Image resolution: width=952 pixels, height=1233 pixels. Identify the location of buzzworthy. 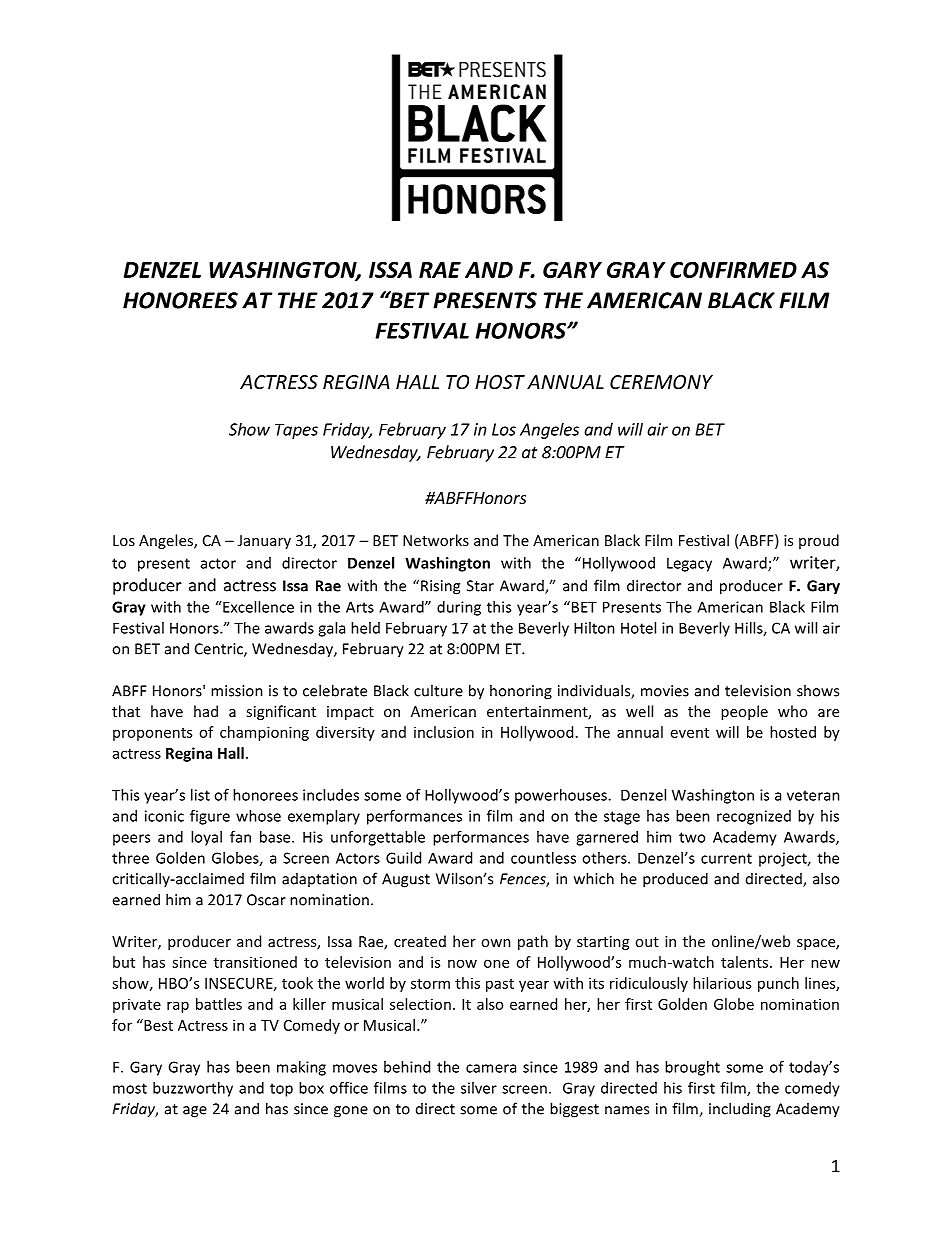
(193, 1089).
